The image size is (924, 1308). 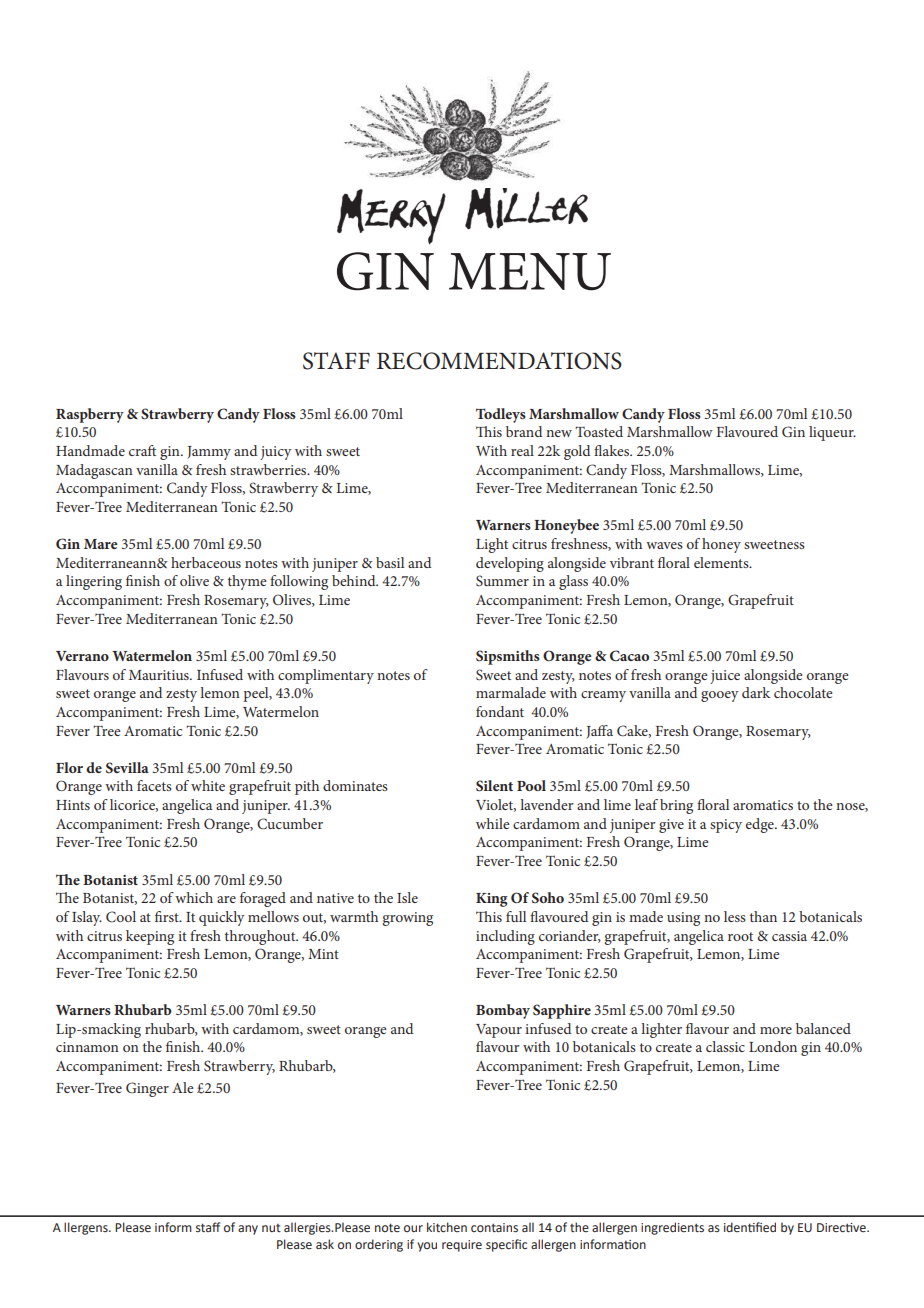 What do you see at coordinates (832, 433) in the image?
I see `liqueur` at bounding box center [832, 433].
